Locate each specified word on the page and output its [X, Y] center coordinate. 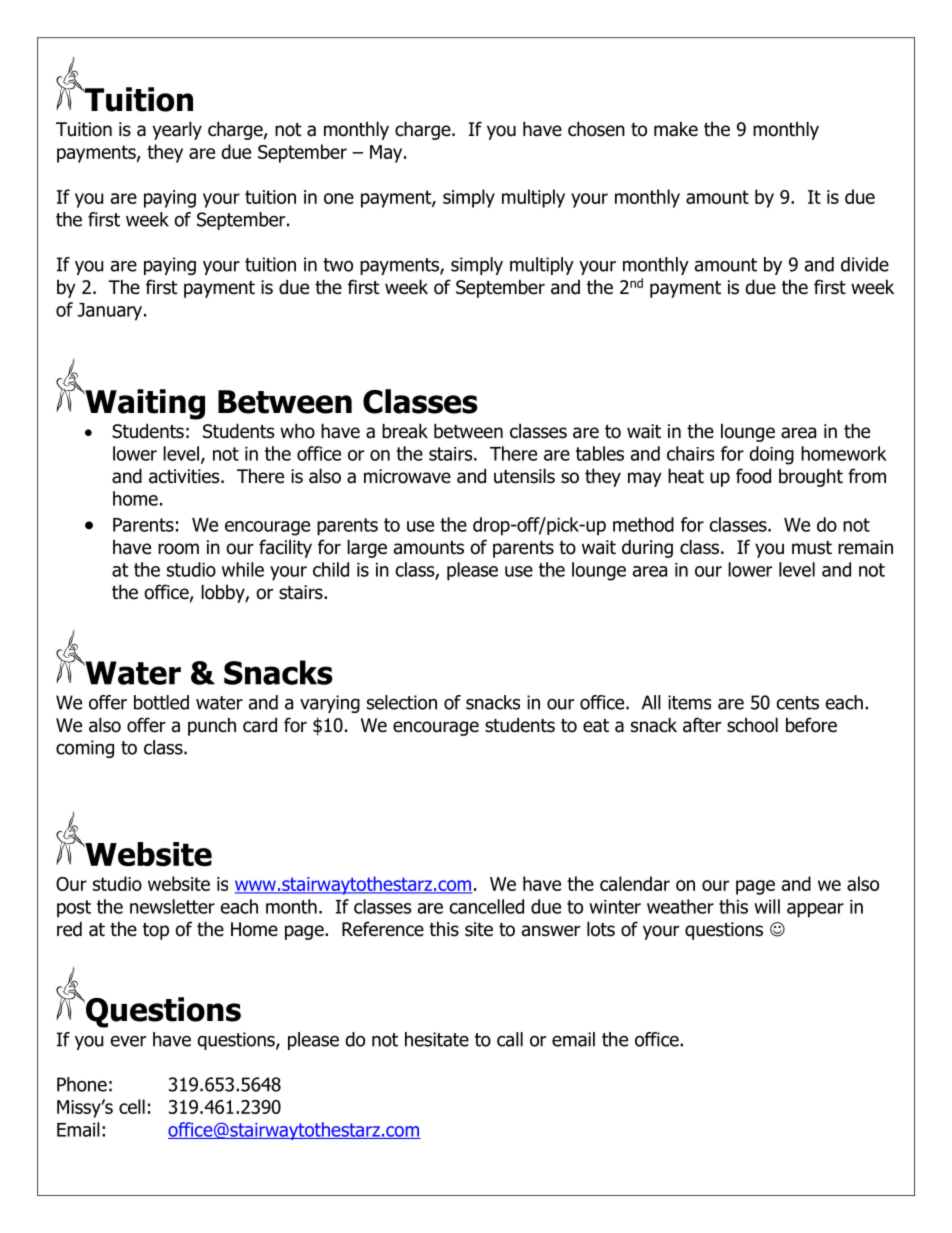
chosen [596, 129]
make [676, 129]
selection [402, 702]
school [752, 725]
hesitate [437, 1039]
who [297, 431]
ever [128, 1041]
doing [771, 455]
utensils [524, 476]
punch [212, 726]
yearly [177, 130]
